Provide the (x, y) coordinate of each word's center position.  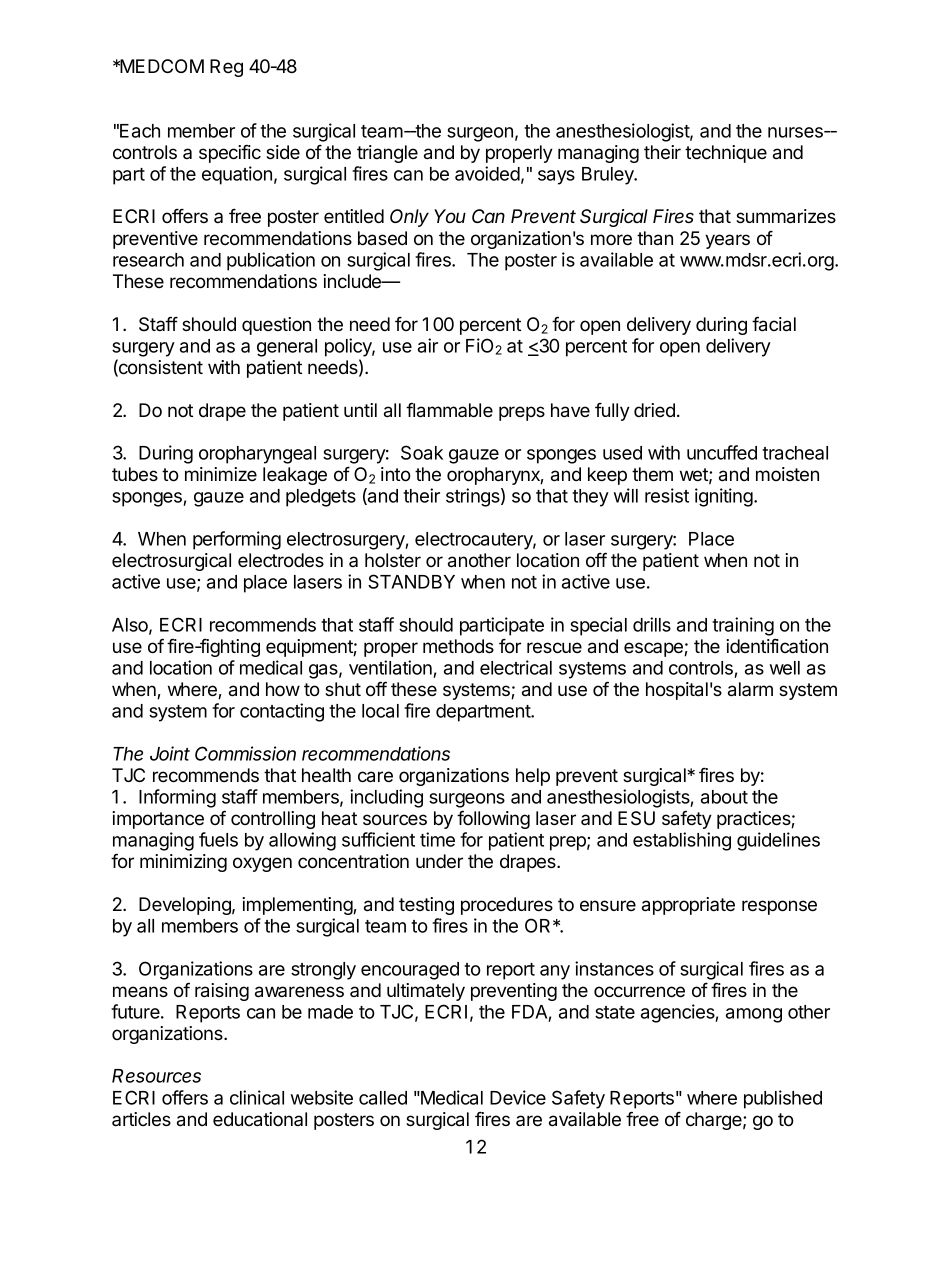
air (428, 345)
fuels (218, 839)
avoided (487, 173)
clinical (257, 1097)
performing (237, 540)
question (276, 326)
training (743, 626)
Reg (226, 68)
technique (726, 154)
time (437, 839)
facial (774, 324)
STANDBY (411, 581)
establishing (682, 841)
